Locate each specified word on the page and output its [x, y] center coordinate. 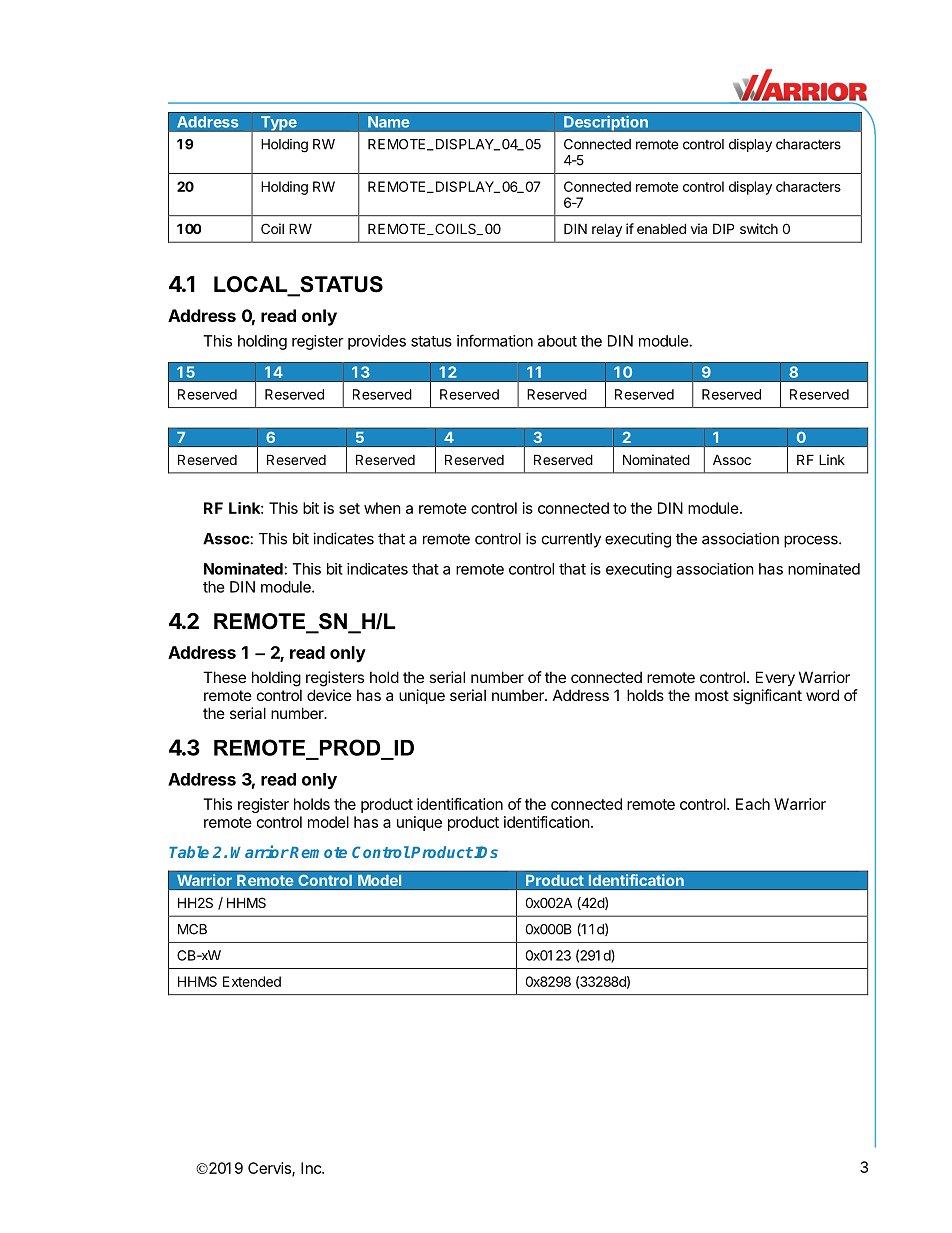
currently [571, 540]
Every [775, 678]
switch [759, 228]
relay [607, 230]
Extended [252, 981]
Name [389, 122]
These [224, 677]
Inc [312, 1168]
